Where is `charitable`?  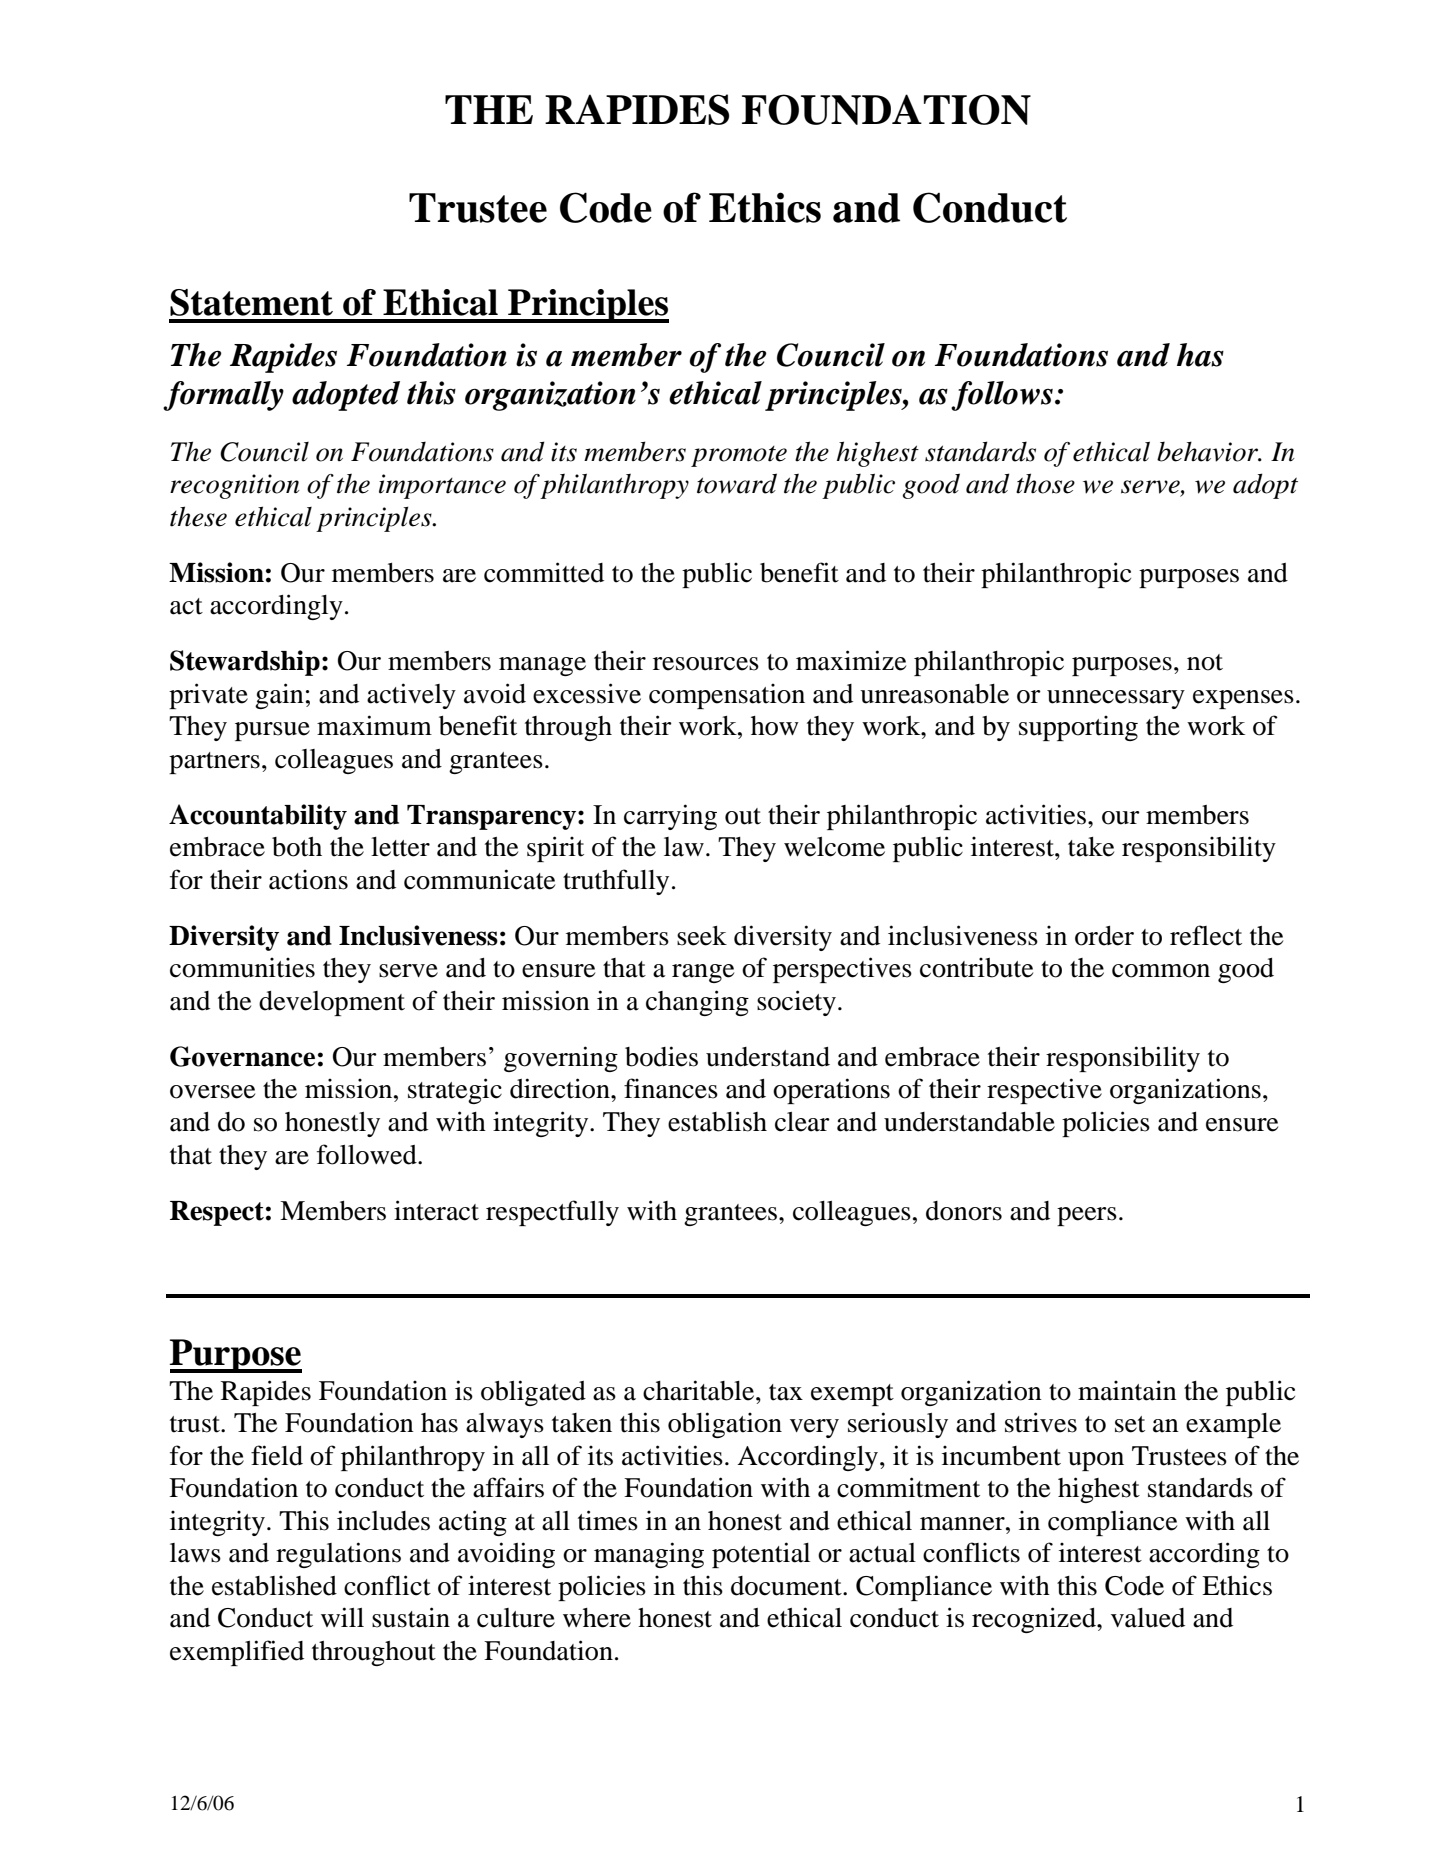
charitable is located at coordinates (700, 1390).
